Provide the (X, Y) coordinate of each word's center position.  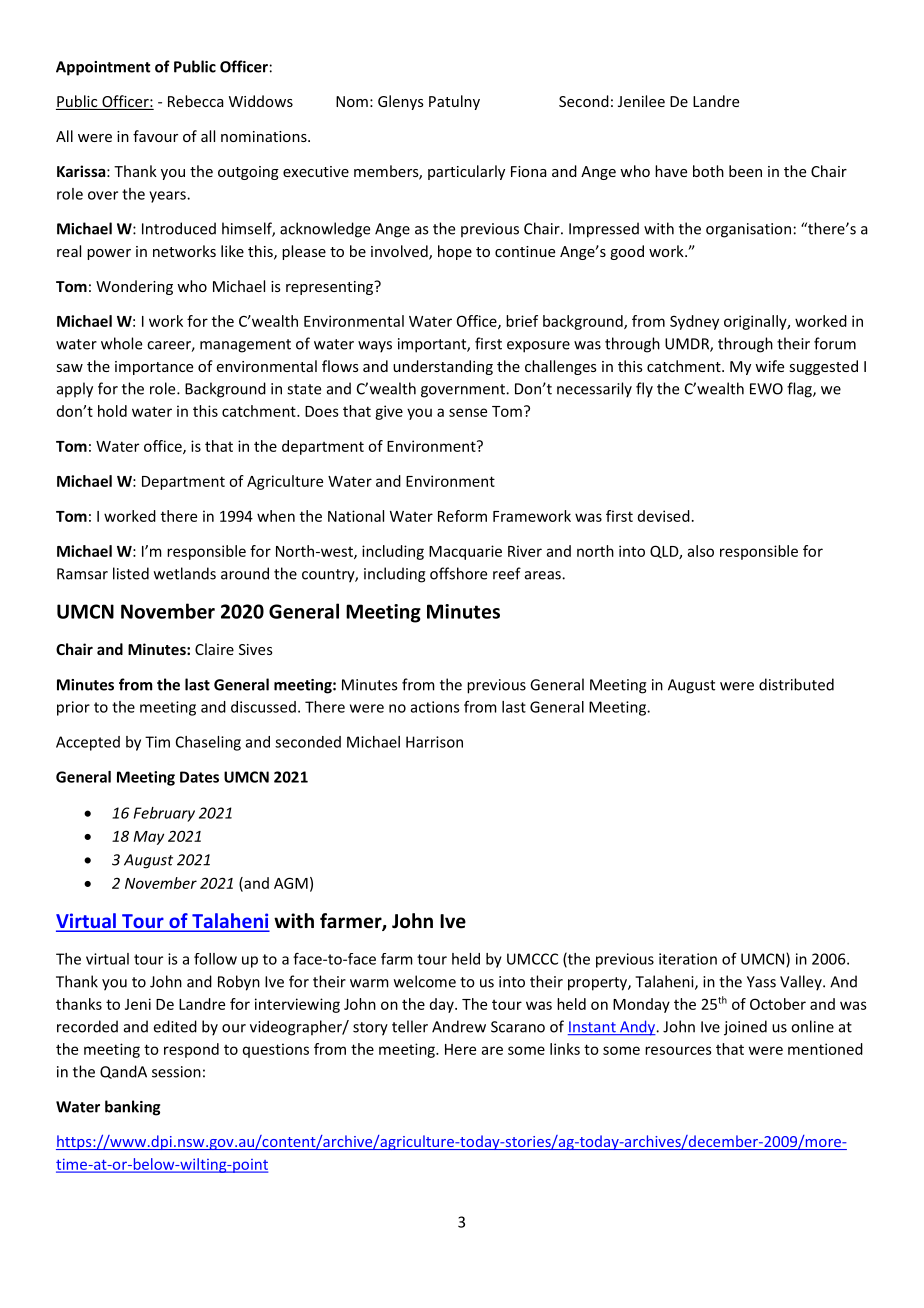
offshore (458, 573)
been (745, 171)
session (176, 1072)
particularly (466, 172)
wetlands (185, 573)
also (701, 551)
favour (155, 136)
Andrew (459, 1026)
